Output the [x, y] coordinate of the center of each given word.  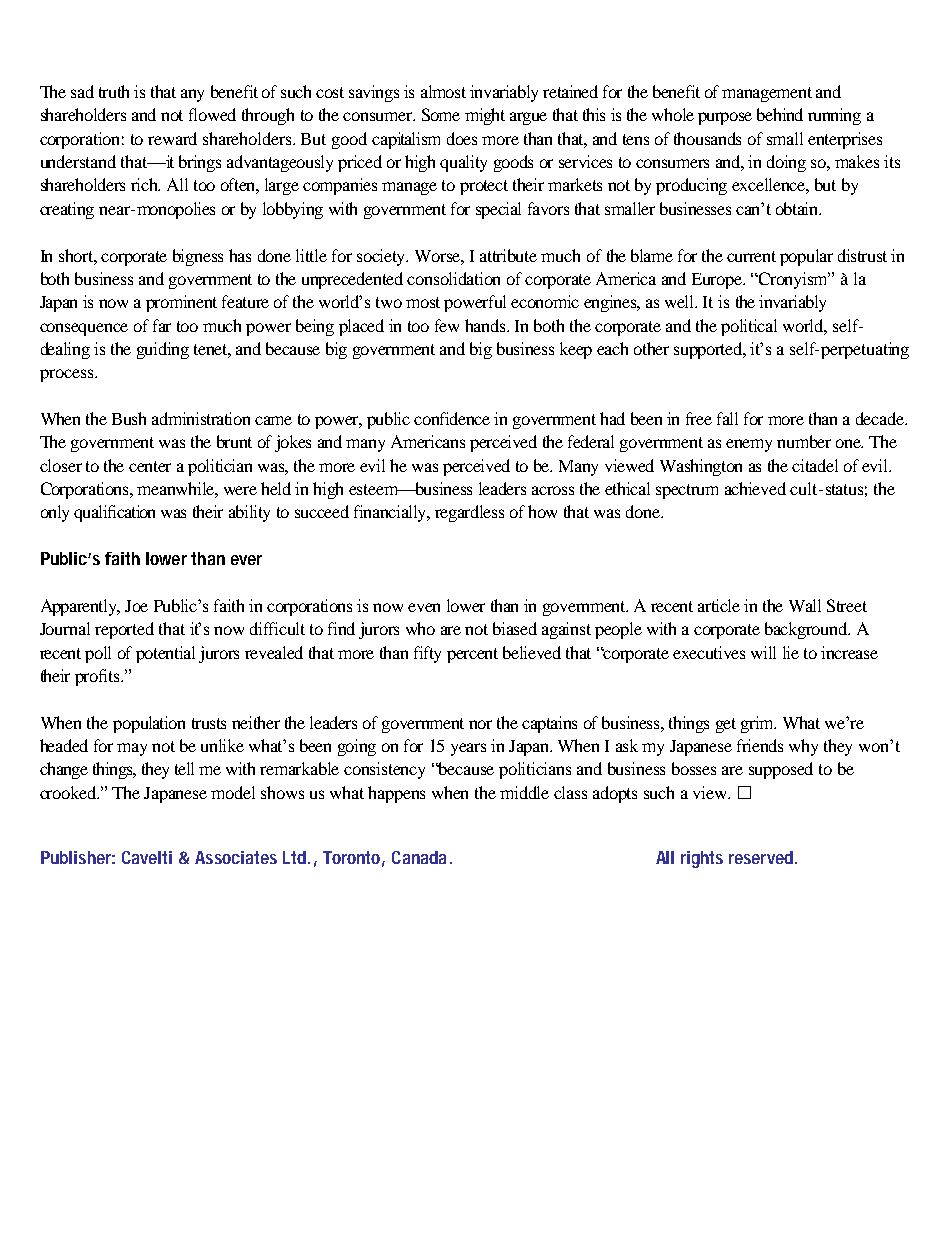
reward [172, 138]
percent [472, 655]
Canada [422, 857]
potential [165, 654]
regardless [469, 513]
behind [780, 114]
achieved [755, 488]
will [763, 652]
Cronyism [793, 280]
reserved [763, 857]
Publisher [78, 857]
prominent [181, 303]
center [150, 466]
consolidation [453, 278]
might [485, 116]
